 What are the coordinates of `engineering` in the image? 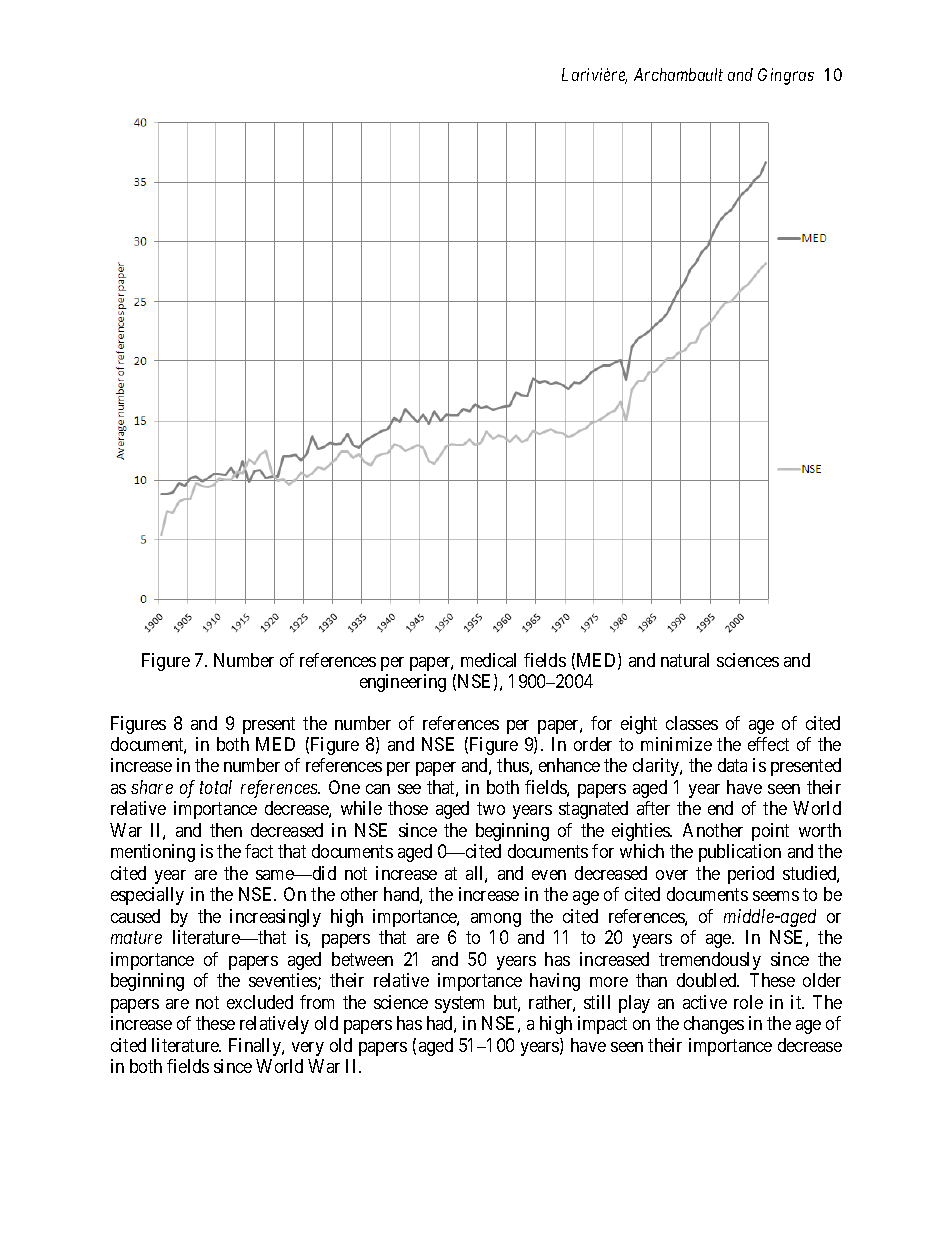 It's located at (403, 683).
